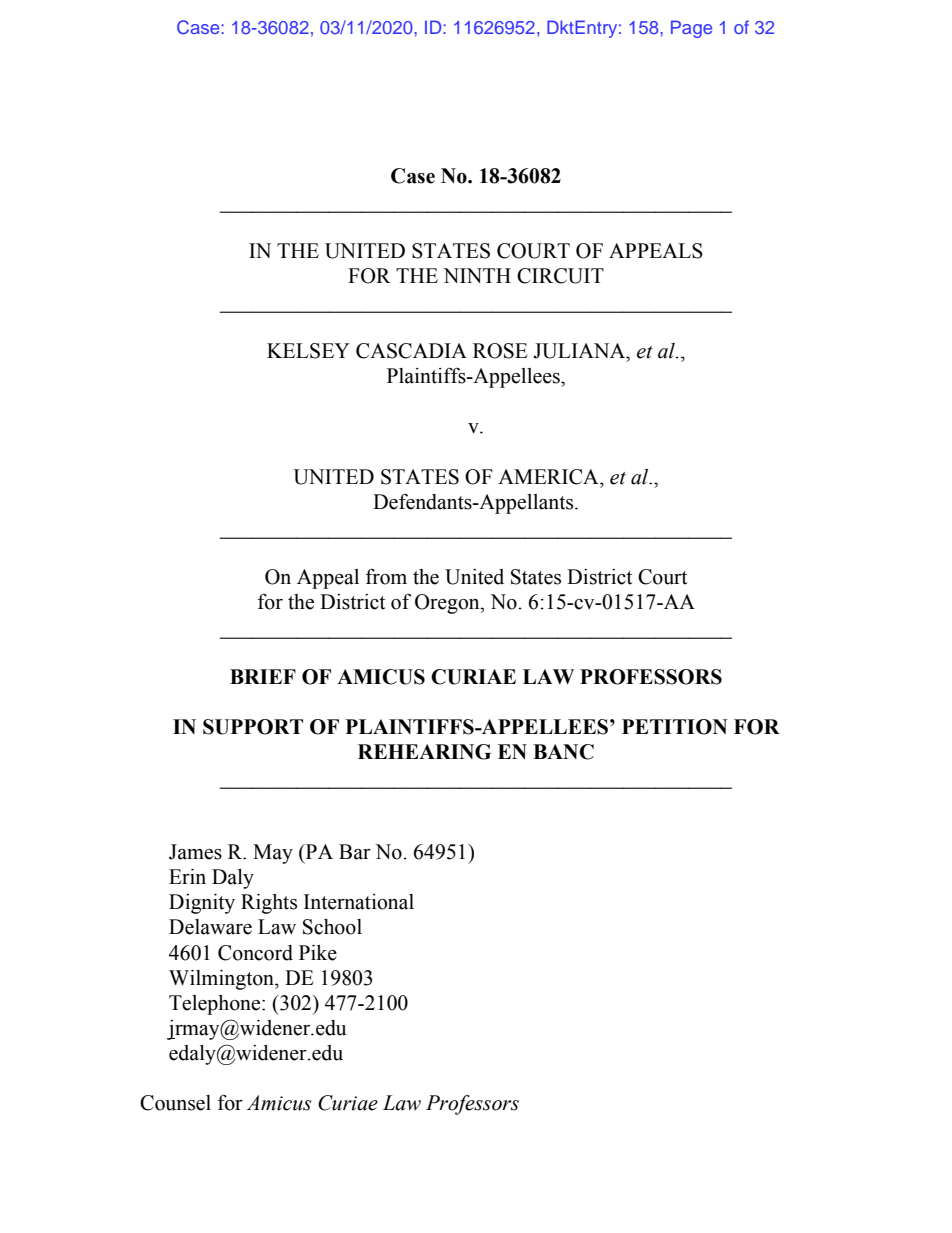 The image size is (952, 1233). I want to click on PETITION, so click(675, 727).
